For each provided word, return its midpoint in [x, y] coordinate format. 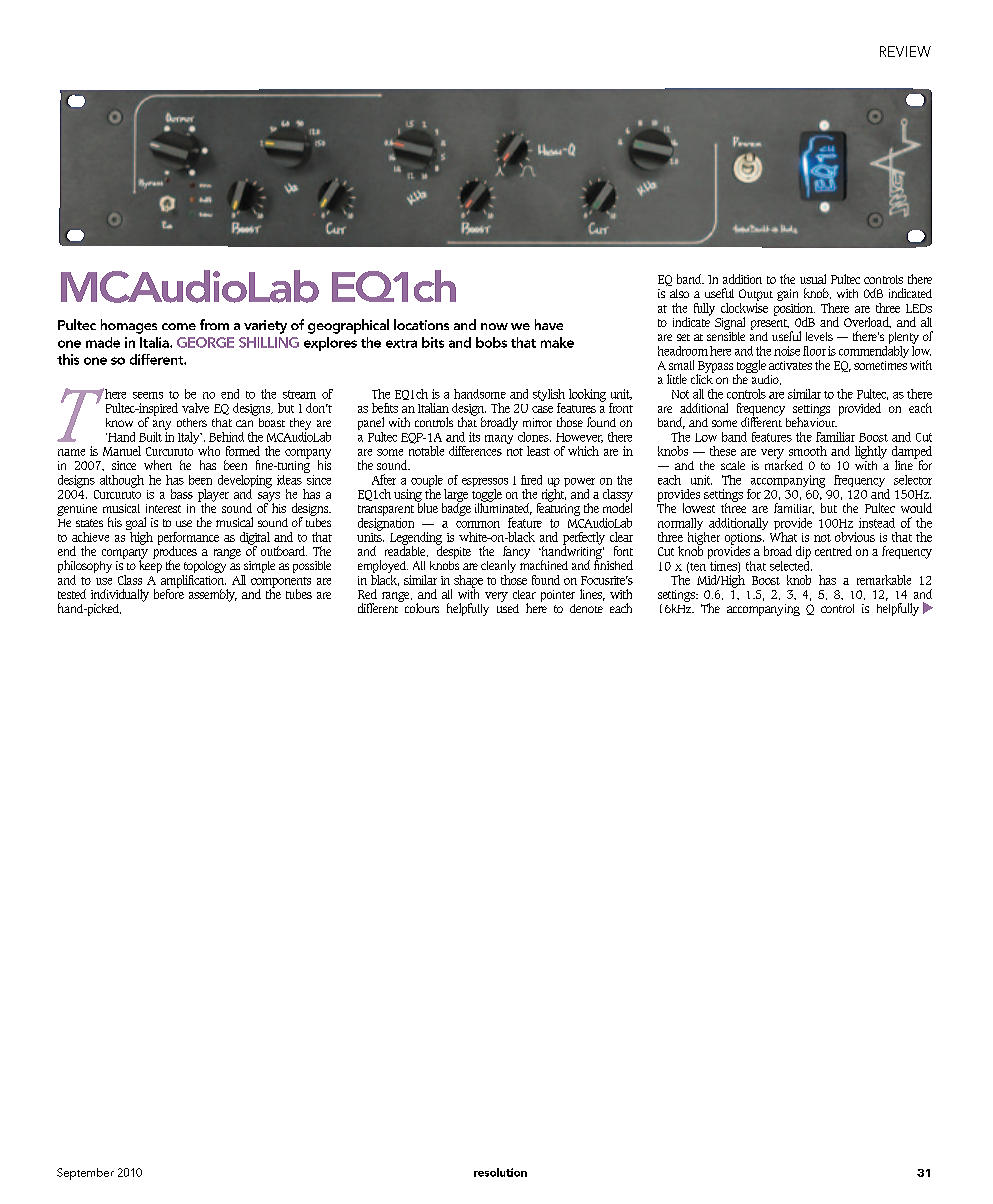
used [508, 607]
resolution [500, 1172]
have [549, 324]
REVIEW [905, 51]
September [85, 1174]
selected [791, 564]
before [169, 592]
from [214, 324]
